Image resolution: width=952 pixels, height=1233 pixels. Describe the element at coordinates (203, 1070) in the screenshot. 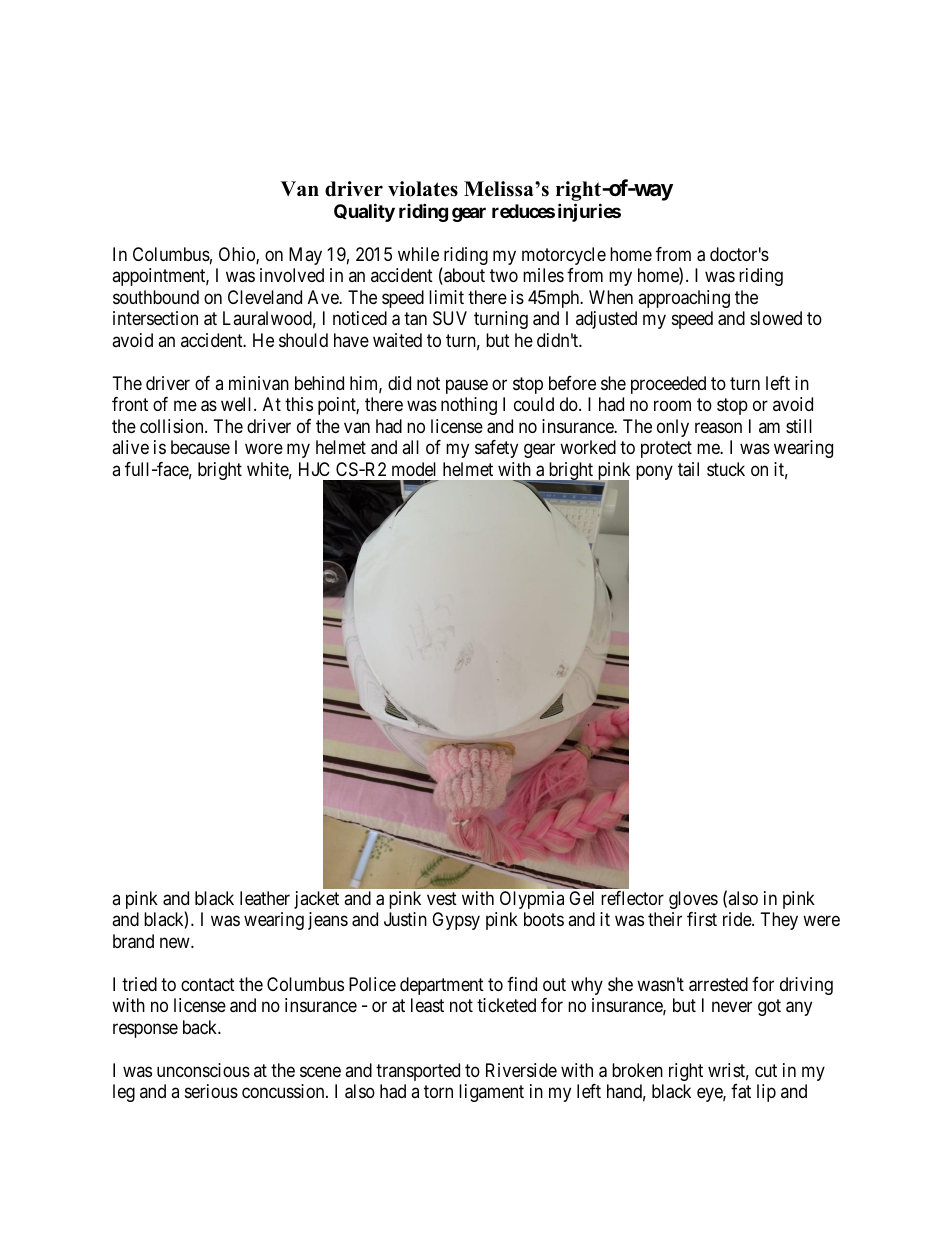

I see `unconscious` at that location.
